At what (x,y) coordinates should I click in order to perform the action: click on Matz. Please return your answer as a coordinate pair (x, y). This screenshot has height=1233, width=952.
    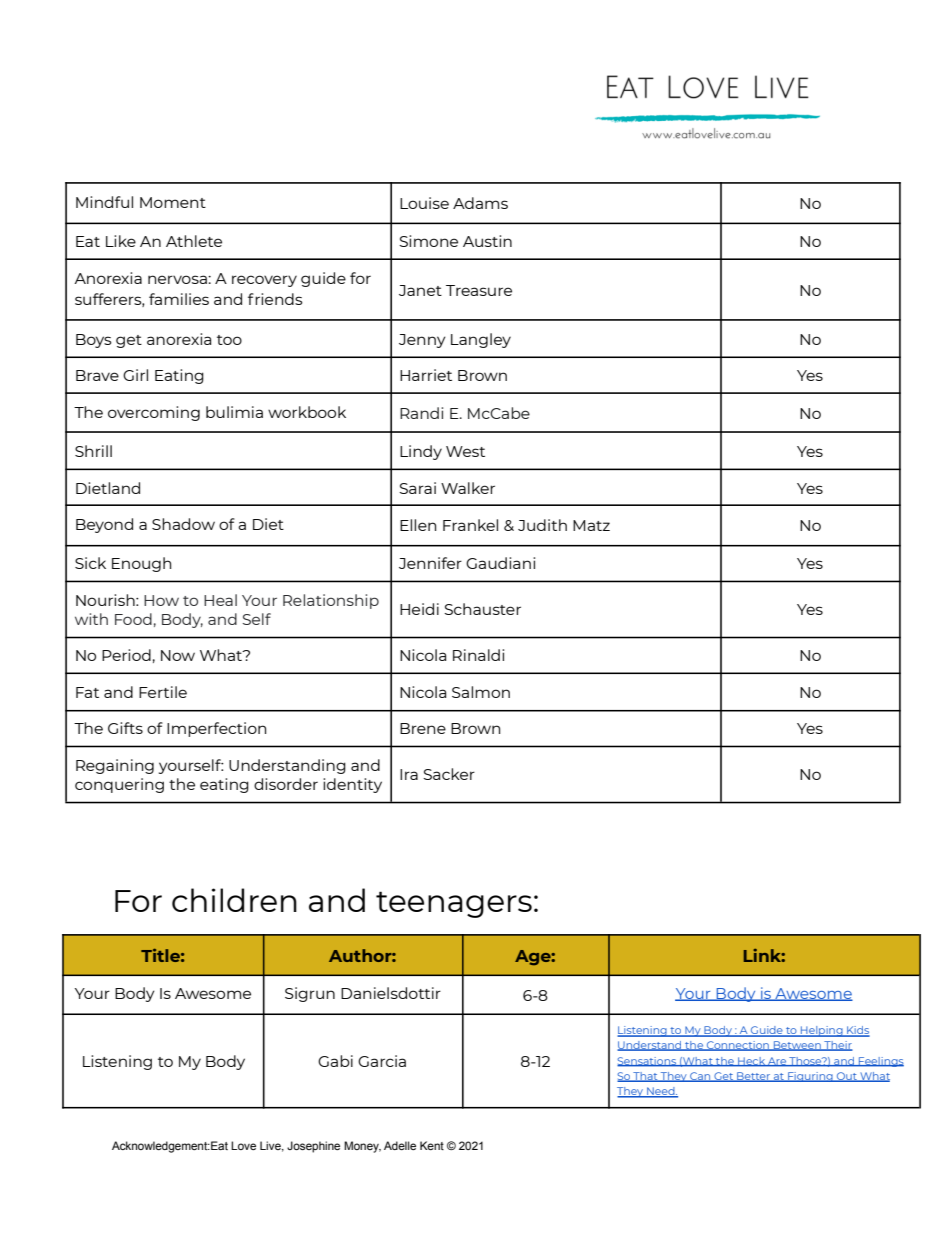
    Looking at the image, I should click on (591, 525).
